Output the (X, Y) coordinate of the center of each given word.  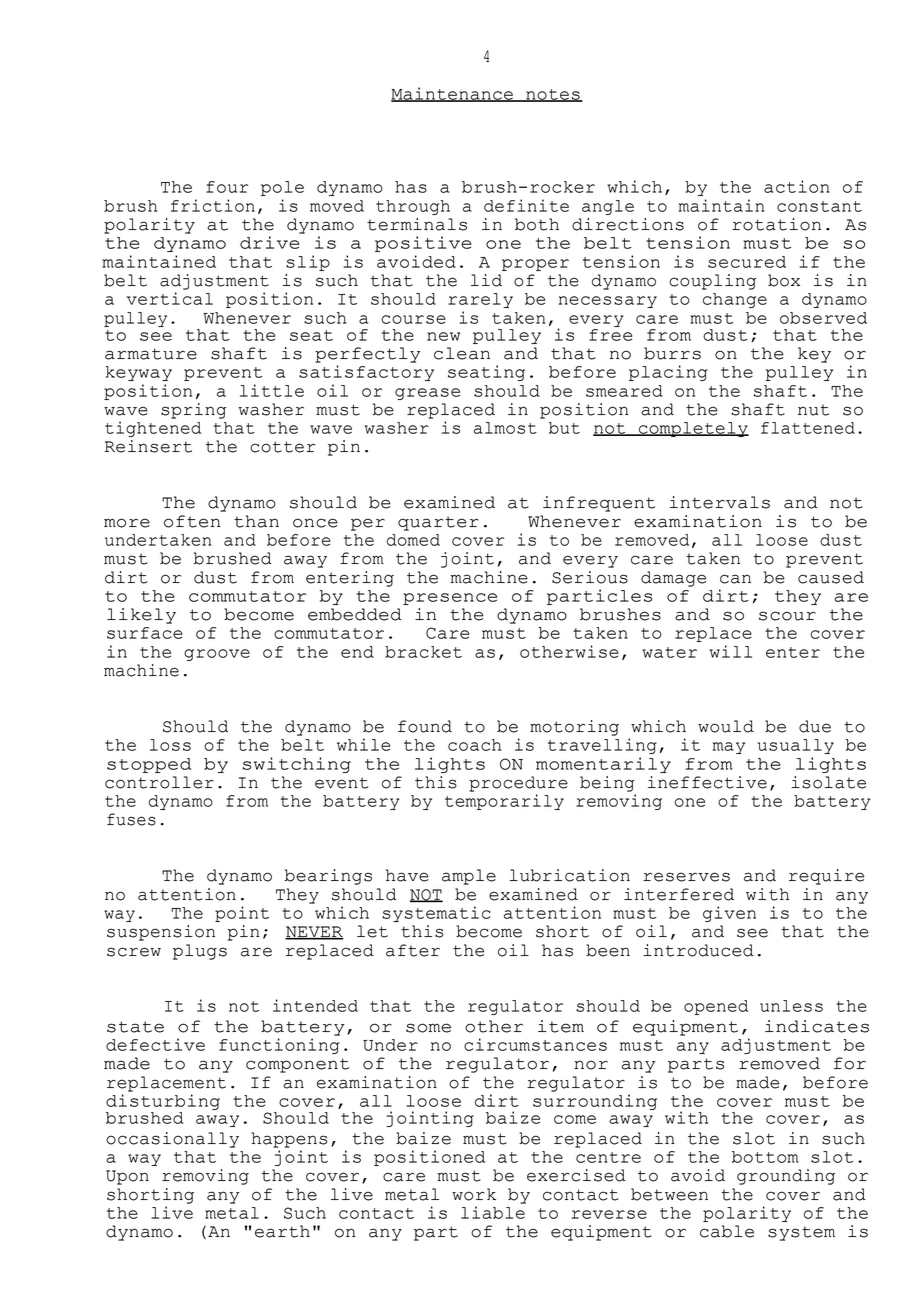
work (474, 1194)
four (227, 187)
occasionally (172, 1140)
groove (217, 655)
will (731, 651)
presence (450, 599)
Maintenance (453, 94)
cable (727, 1231)
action (797, 186)
